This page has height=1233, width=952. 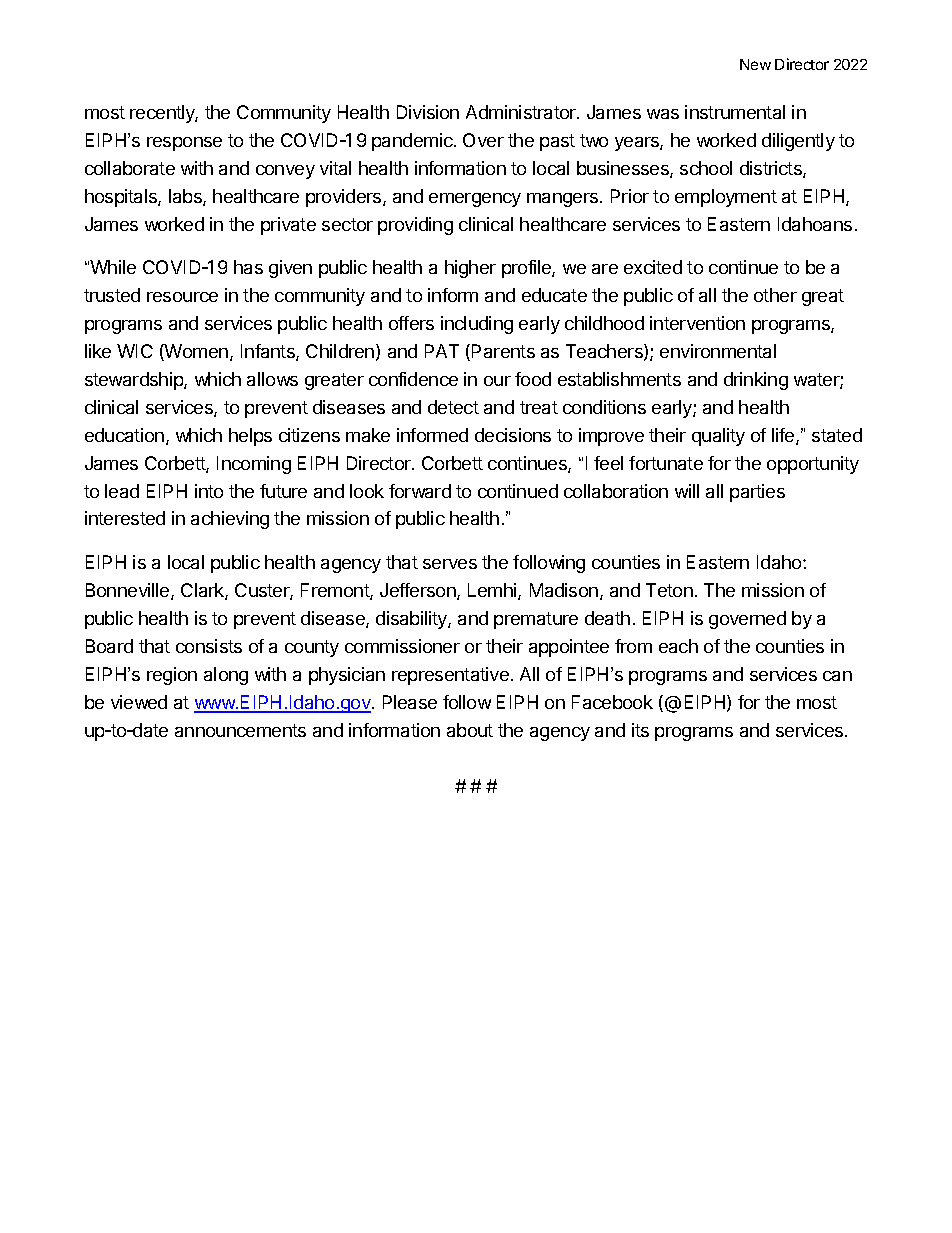 What do you see at coordinates (139, 702) in the page?
I see `viewed` at bounding box center [139, 702].
